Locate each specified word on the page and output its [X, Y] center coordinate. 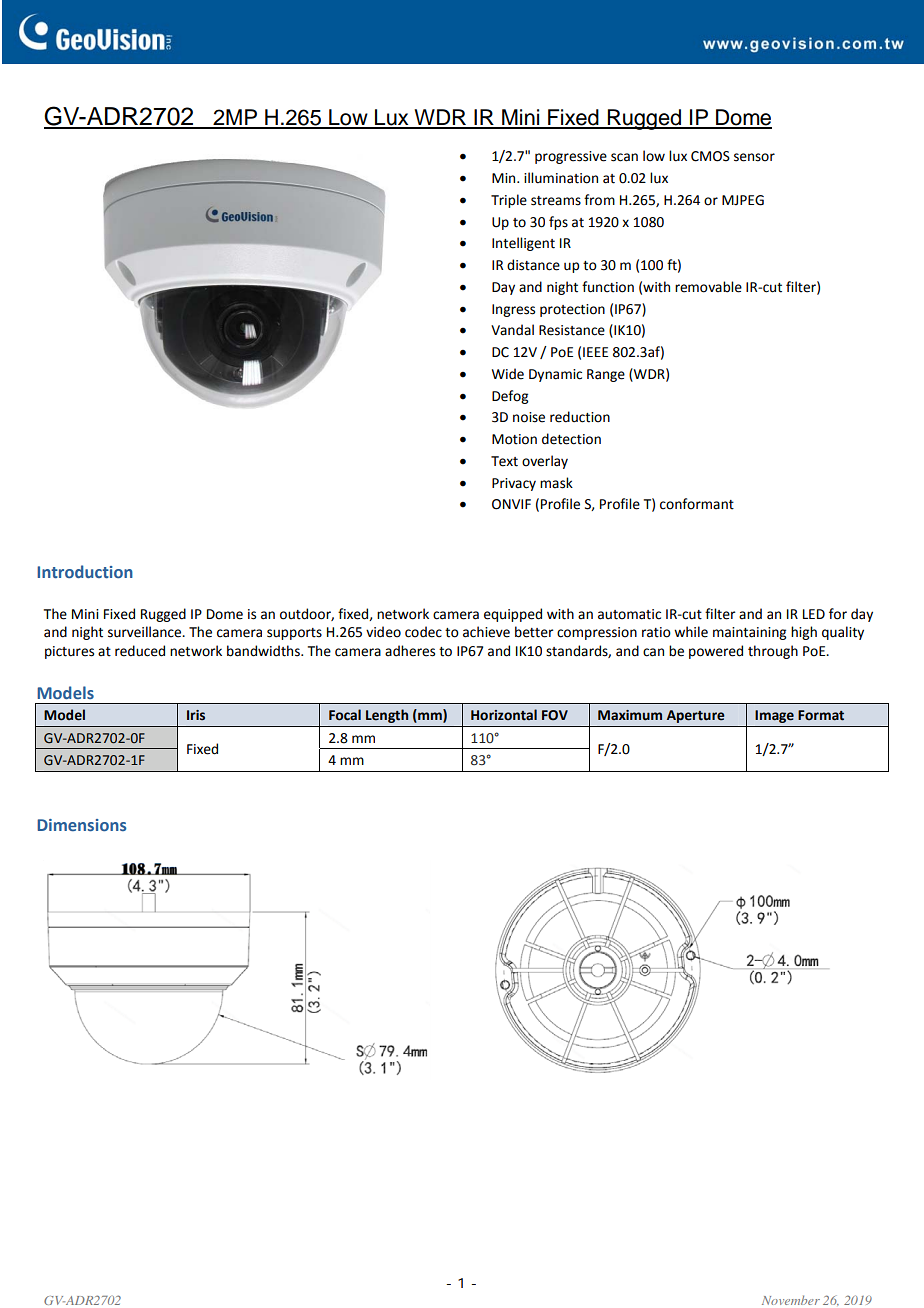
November [791, 1300]
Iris [196, 715]
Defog [510, 397]
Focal [345, 715]
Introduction [85, 571]
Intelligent [523, 244]
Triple [509, 201]
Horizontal [504, 715]
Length [387, 716]
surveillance [146, 632]
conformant [697, 504]
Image [774, 716]
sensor [754, 157]
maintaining [749, 633]
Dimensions [82, 825]
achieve [486, 632]
